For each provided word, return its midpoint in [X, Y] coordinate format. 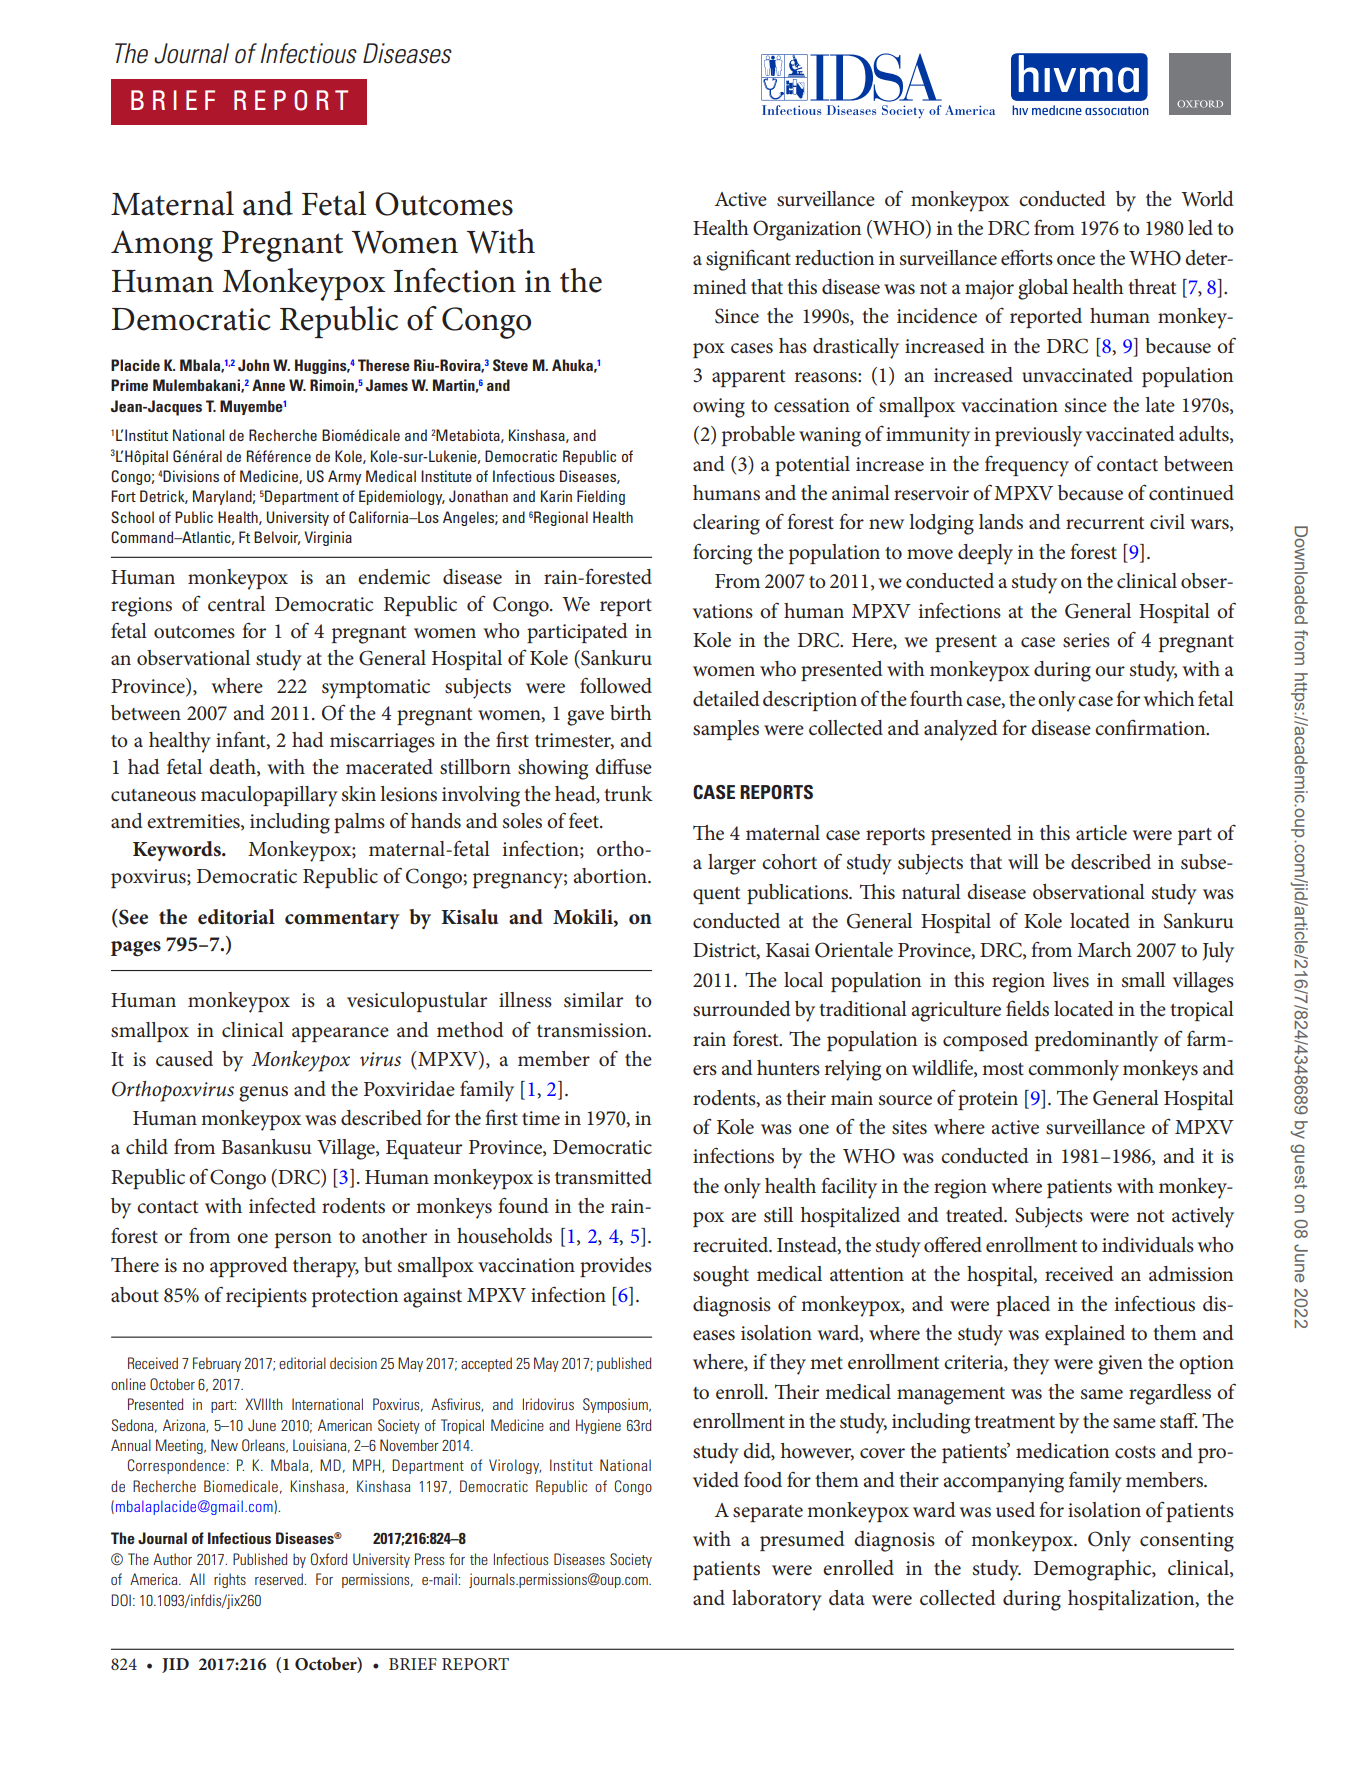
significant [748, 260]
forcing [722, 554]
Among [162, 246]
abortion [611, 876]
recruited [732, 1245]
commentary [342, 920]
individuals [1148, 1245]
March [1104, 950]
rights [230, 1580]
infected [282, 1205]
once [1076, 260]
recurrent [1105, 523]
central [236, 604]
